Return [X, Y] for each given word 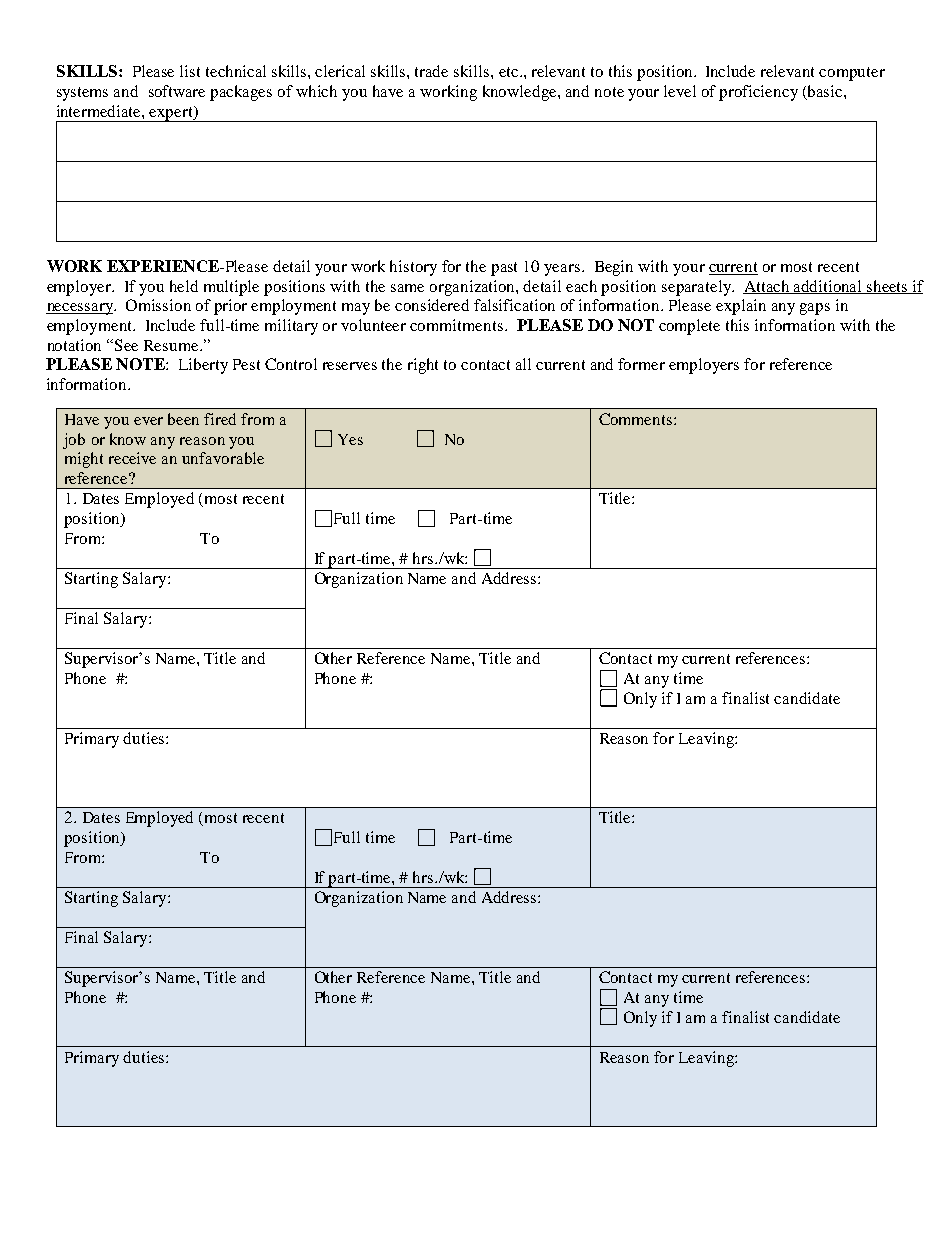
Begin [614, 268]
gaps [815, 309]
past [504, 269]
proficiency [758, 93]
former [641, 364]
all [523, 364]
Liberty [203, 366]
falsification [514, 305]
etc [510, 72]
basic [825, 92]
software [177, 91]
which [316, 91]
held [184, 286]
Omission [158, 305]
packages [241, 93]
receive [132, 458]
